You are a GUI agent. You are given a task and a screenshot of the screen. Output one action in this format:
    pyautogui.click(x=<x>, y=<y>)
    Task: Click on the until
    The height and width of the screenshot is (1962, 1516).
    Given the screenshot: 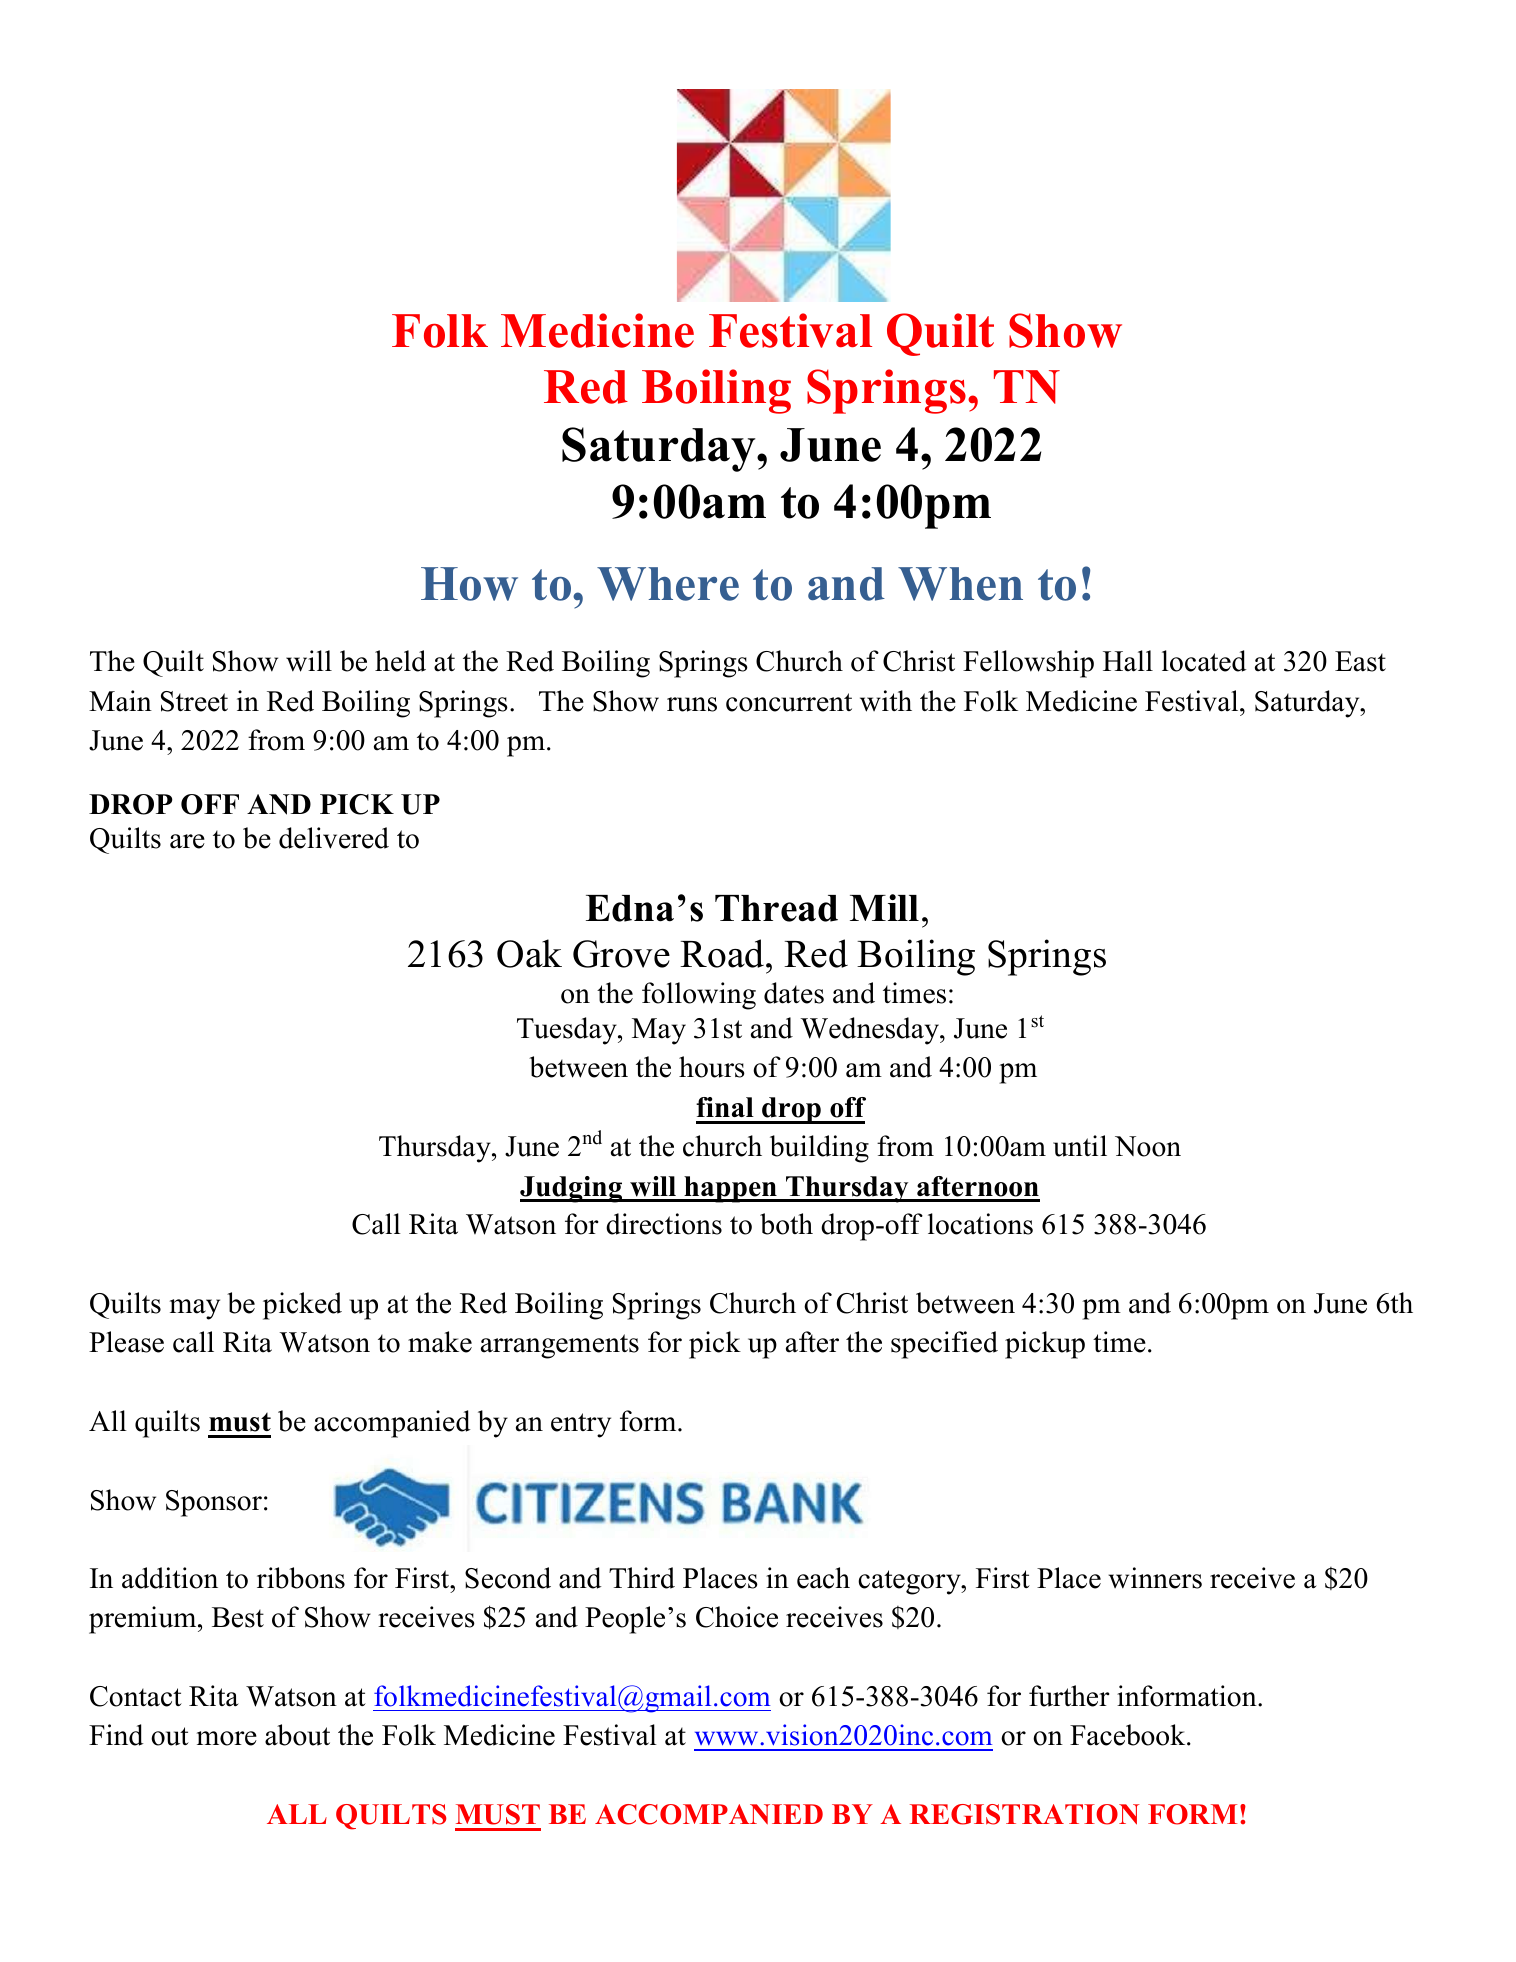 What is the action you would take?
    pyautogui.click(x=1080, y=1146)
